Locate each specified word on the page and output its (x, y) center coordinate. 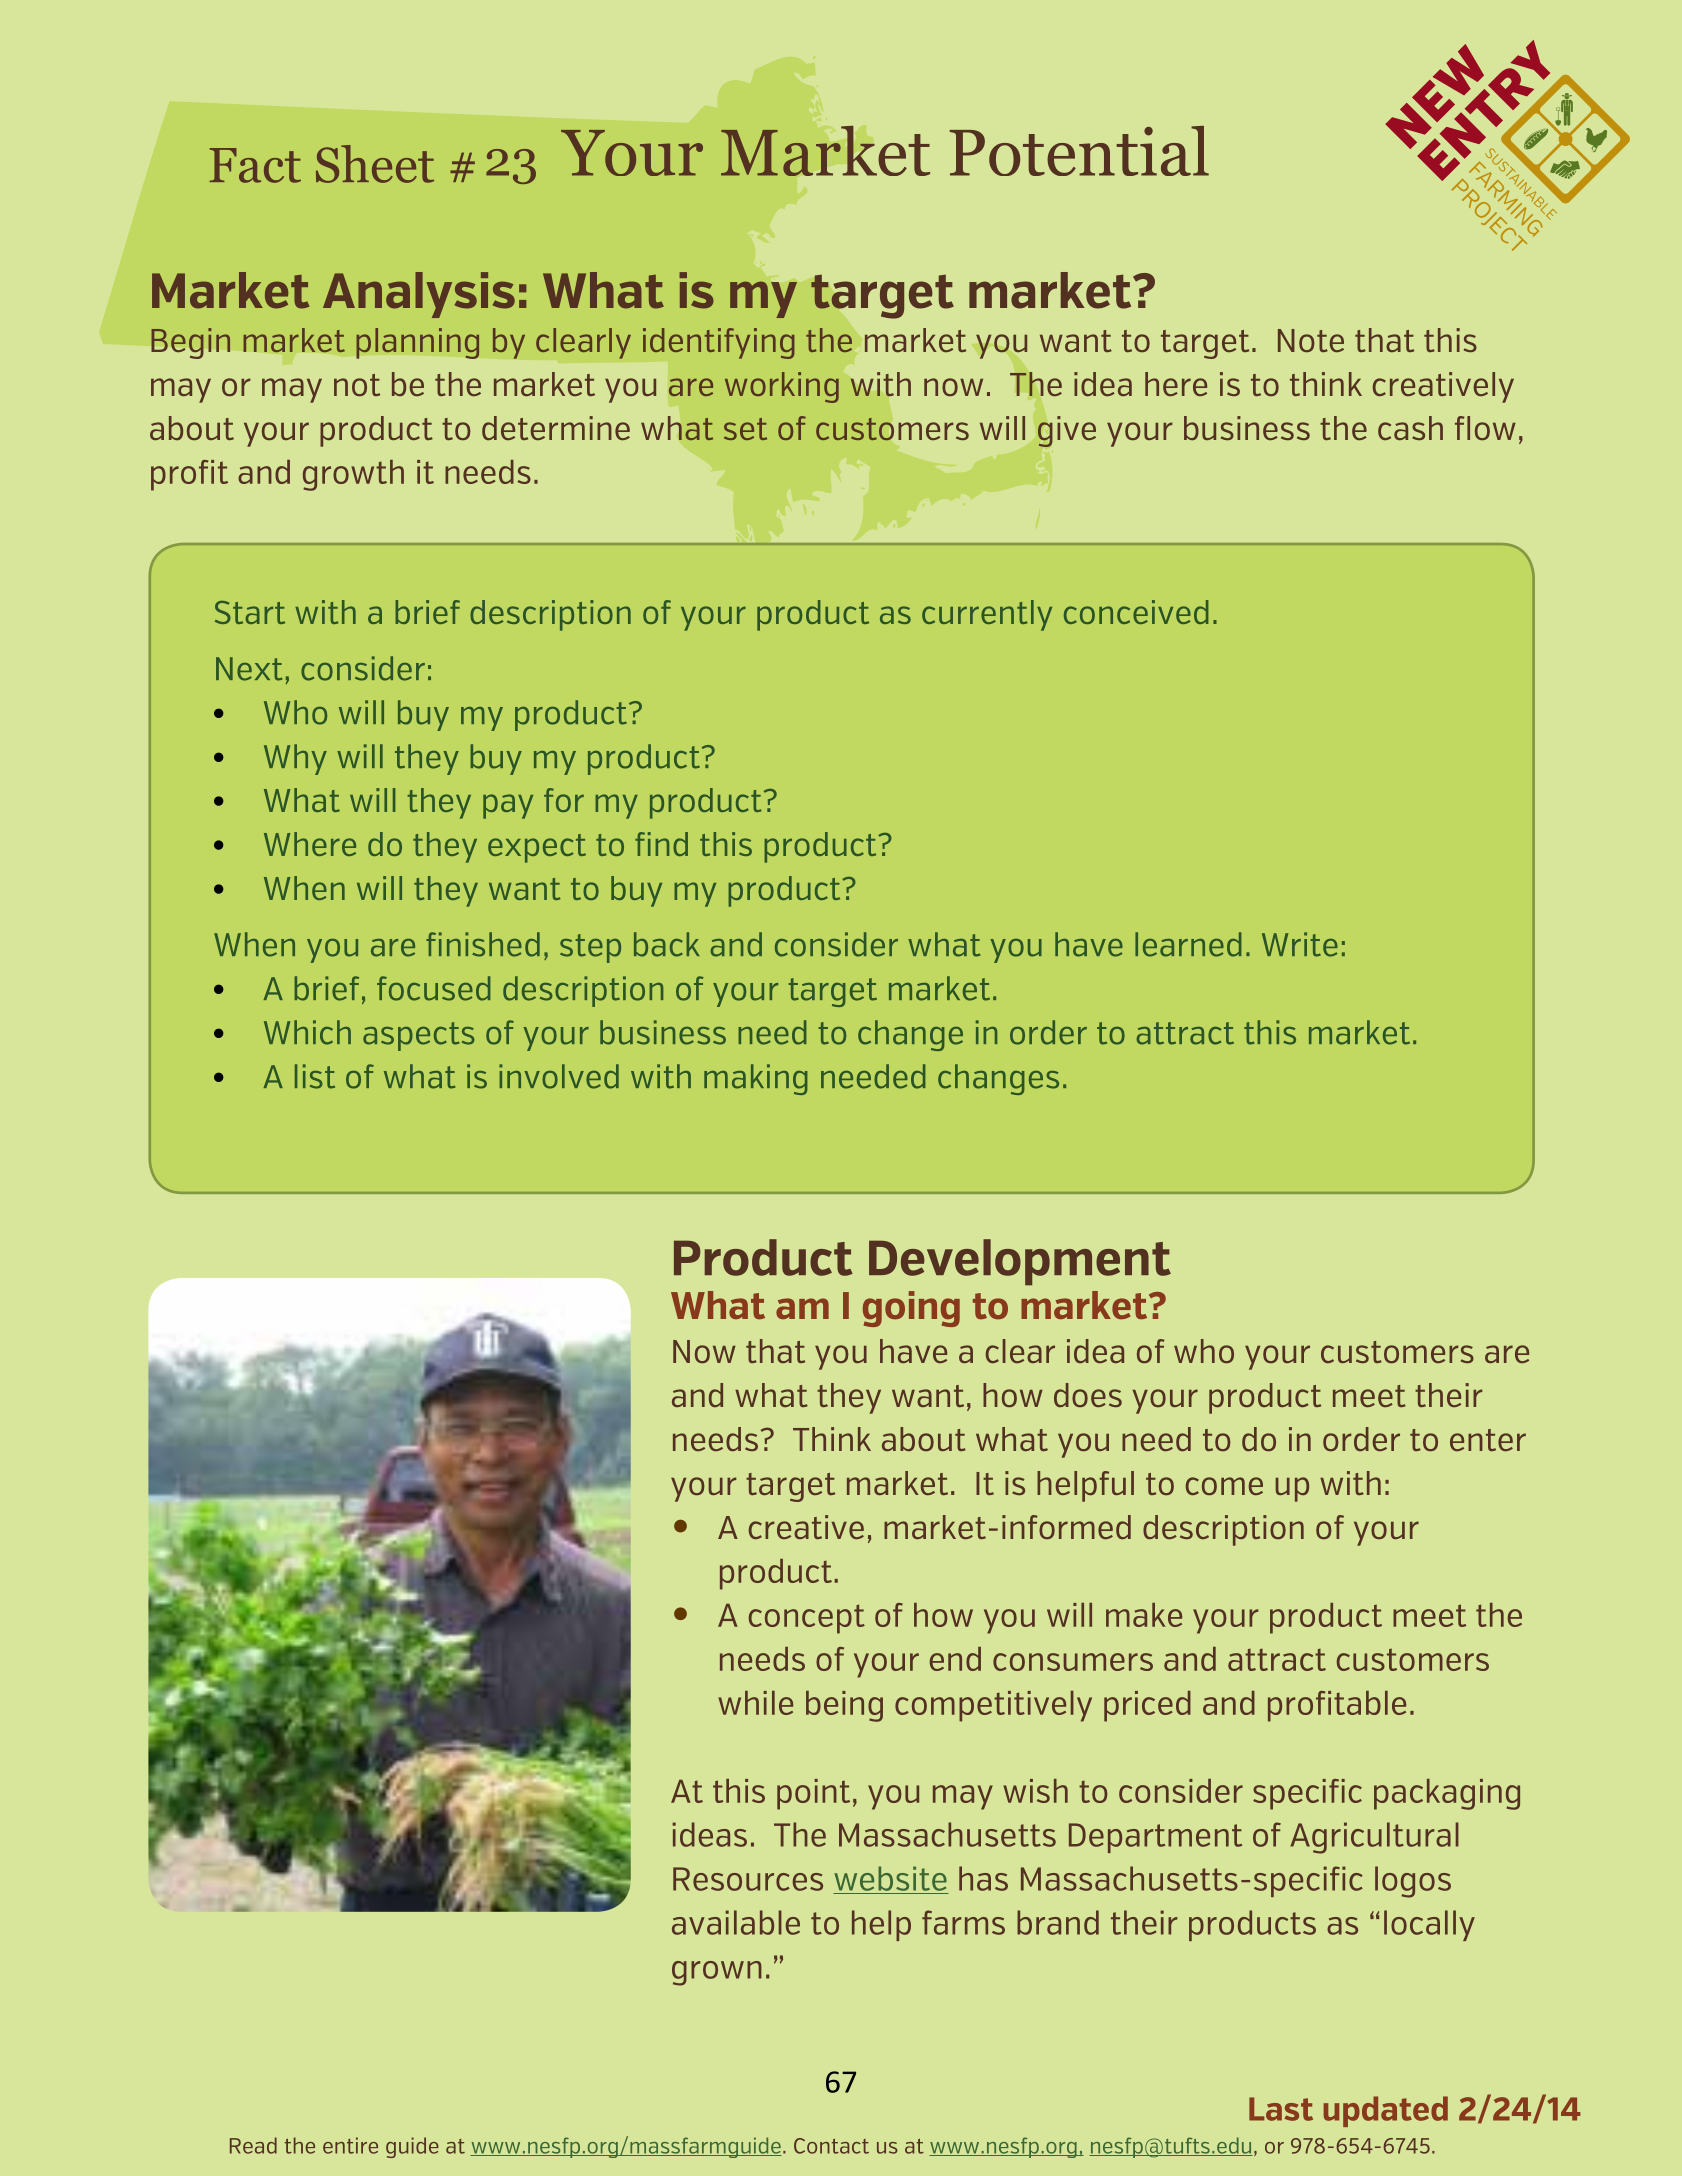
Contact (831, 2146)
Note (1311, 340)
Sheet (375, 164)
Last (1281, 2109)
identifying (719, 343)
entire (350, 2145)
